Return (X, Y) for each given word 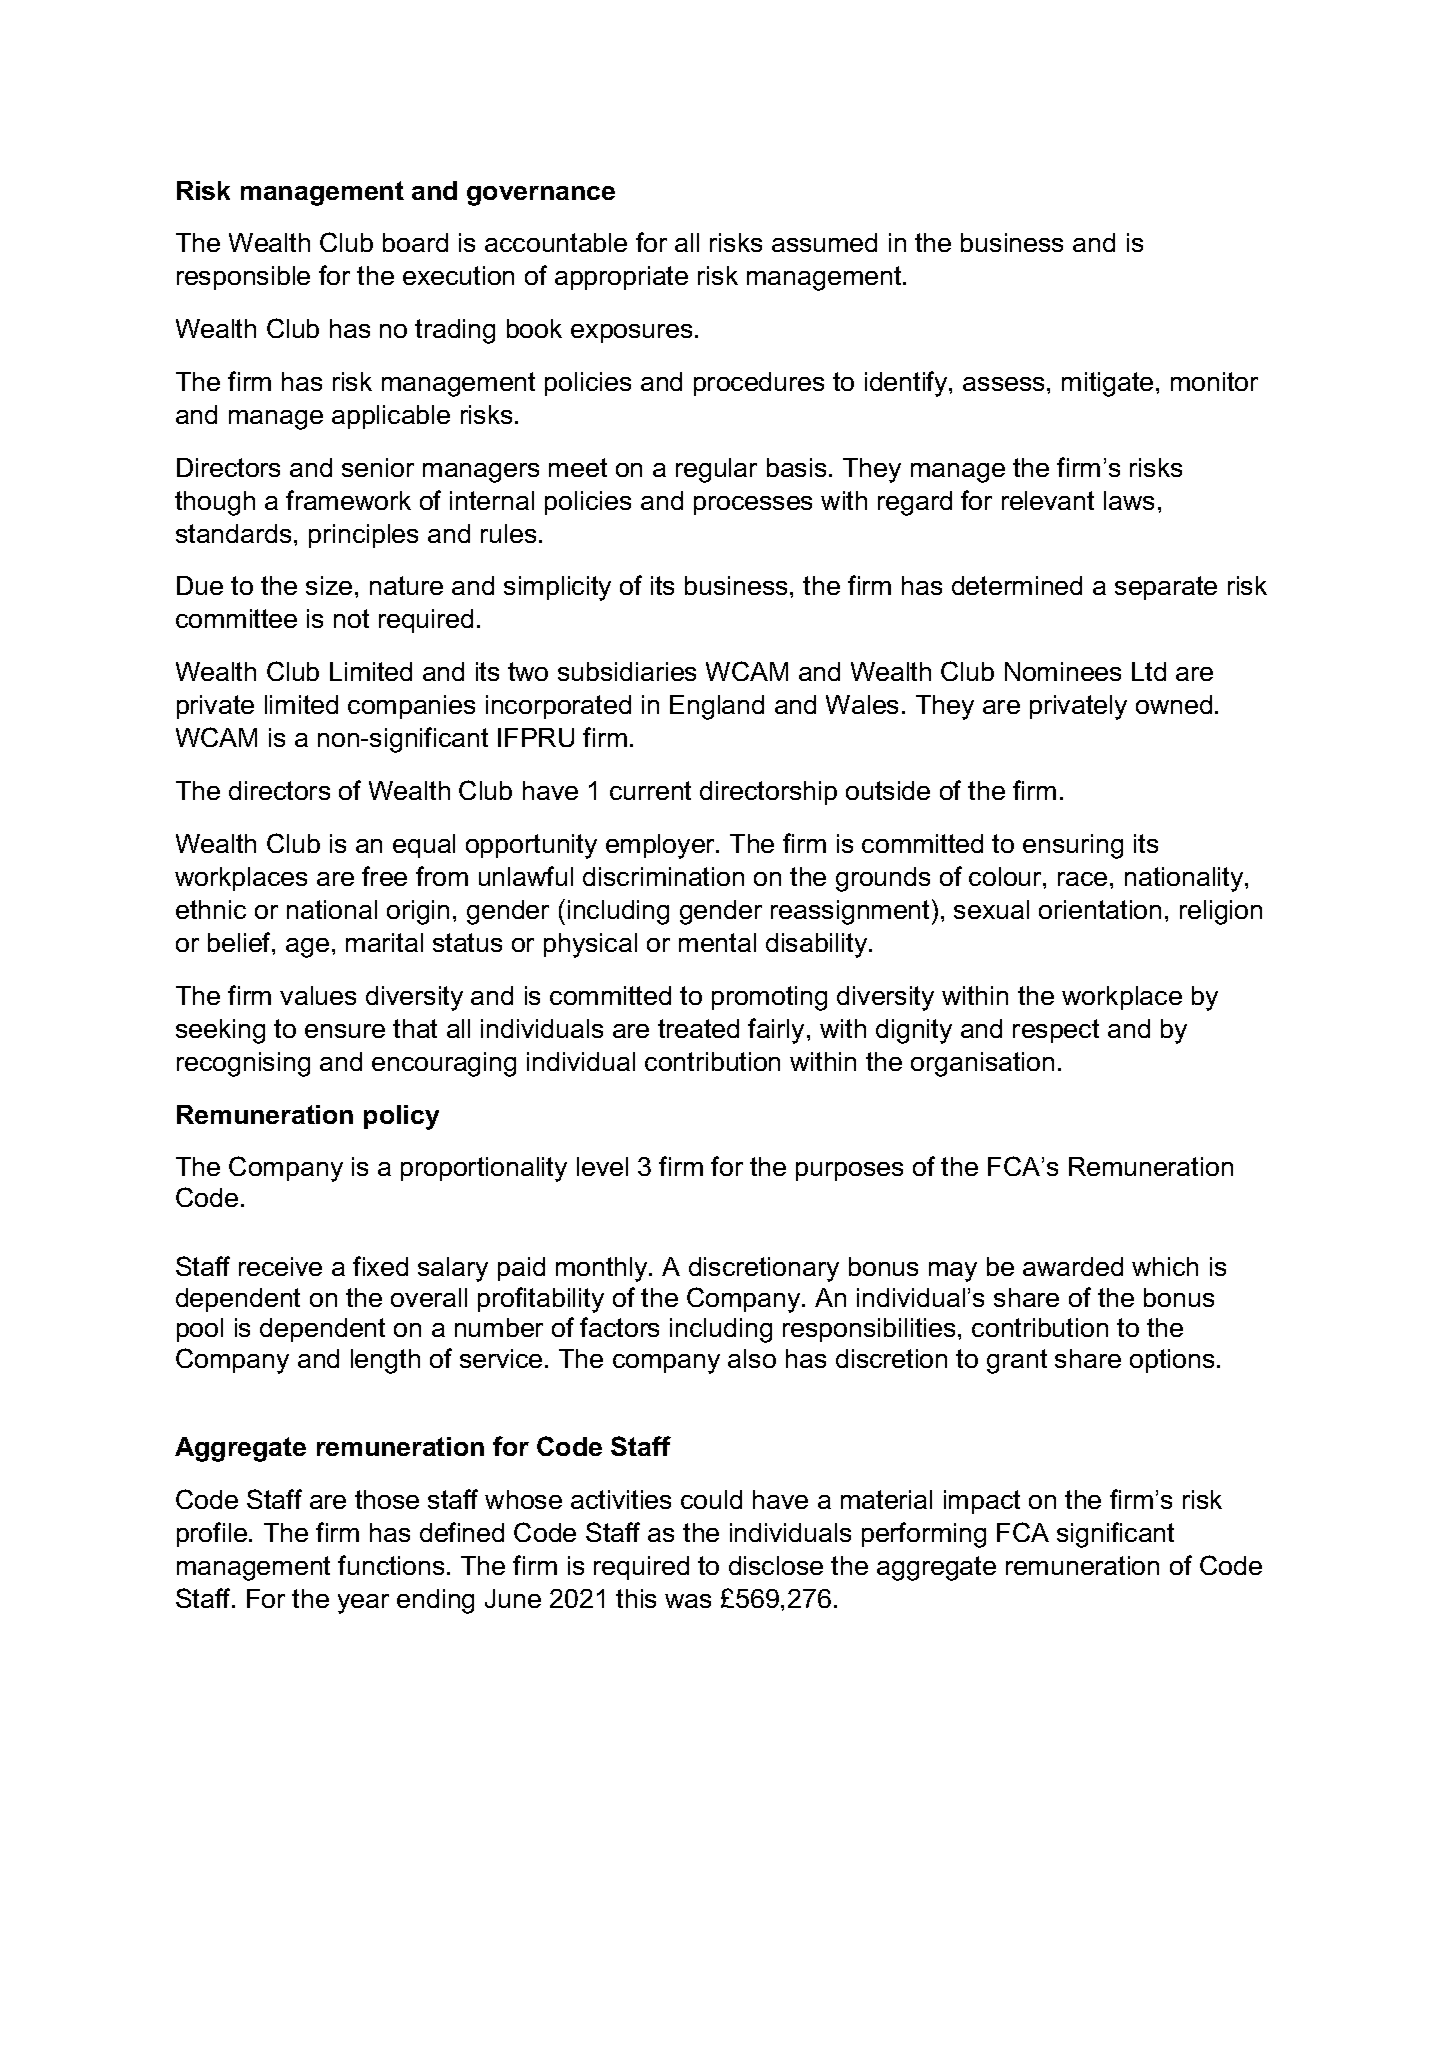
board (415, 242)
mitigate (1107, 384)
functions (391, 1565)
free (384, 876)
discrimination (663, 876)
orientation (1100, 909)
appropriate (621, 278)
